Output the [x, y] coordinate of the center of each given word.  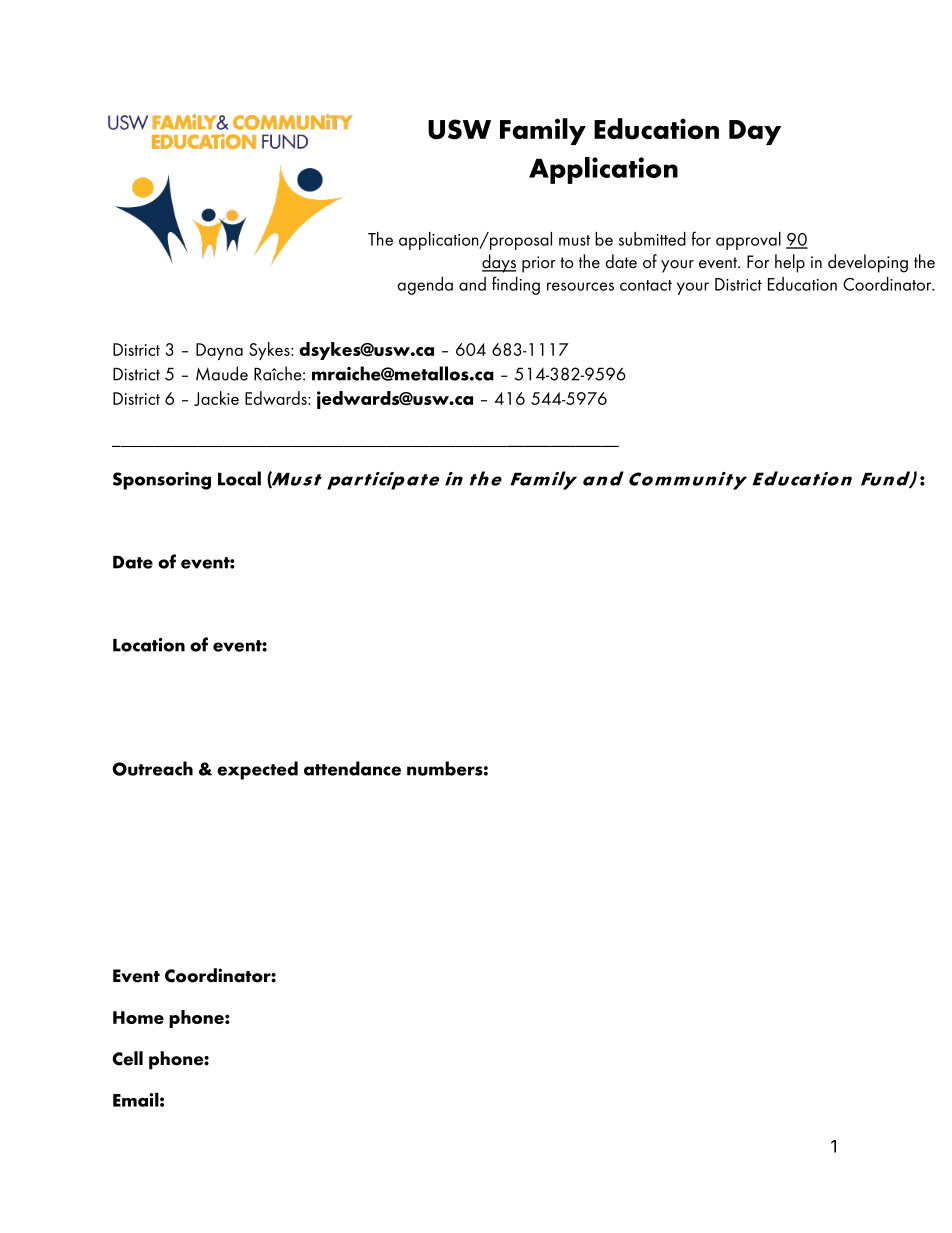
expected [257, 770]
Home [138, 1017]
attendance [352, 768]
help [790, 263]
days [499, 263]
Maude [222, 373]
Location [149, 645]
